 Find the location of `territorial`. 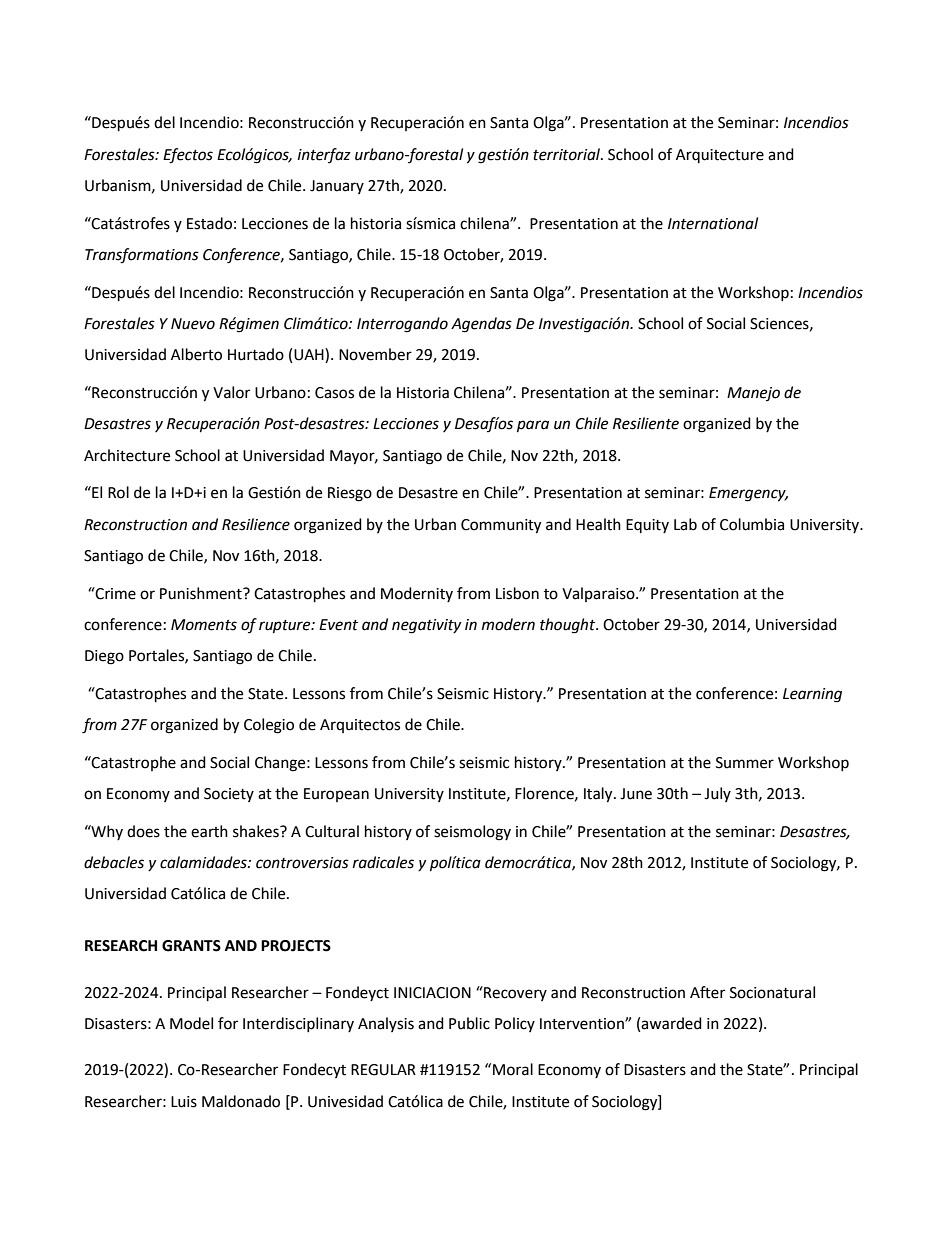

territorial is located at coordinates (567, 154).
